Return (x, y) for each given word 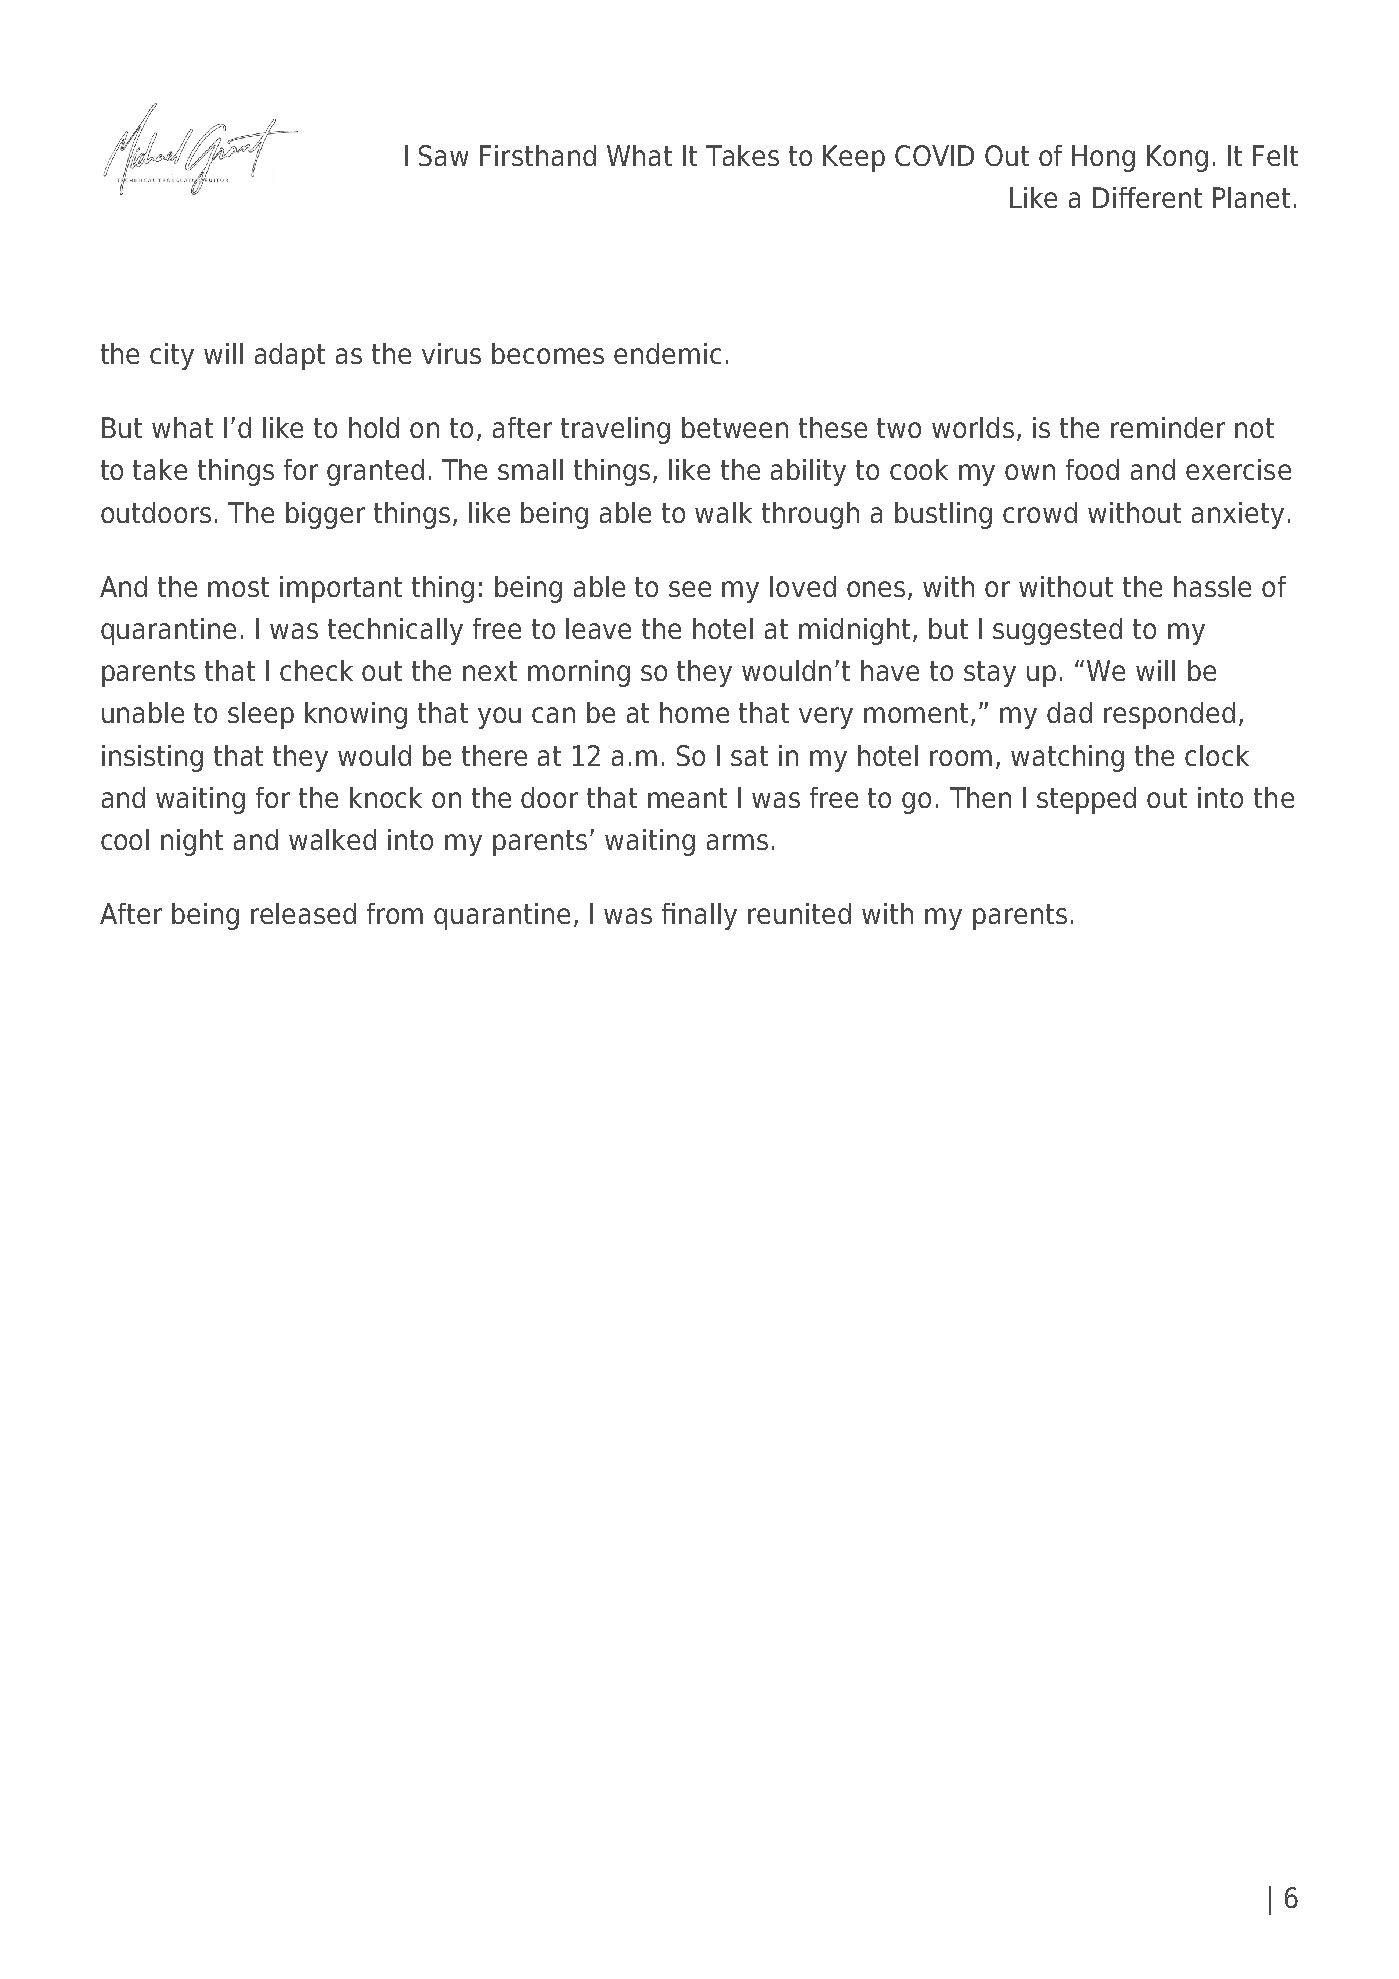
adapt (290, 356)
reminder (1168, 427)
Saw (443, 155)
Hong (1103, 158)
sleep (261, 715)
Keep (854, 158)
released (303, 913)
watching (1067, 758)
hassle (1212, 586)
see (690, 589)
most (238, 587)
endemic (667, 353)
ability (808, 472)
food (1092, 469)
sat (749, 756)
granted (375, 472)
